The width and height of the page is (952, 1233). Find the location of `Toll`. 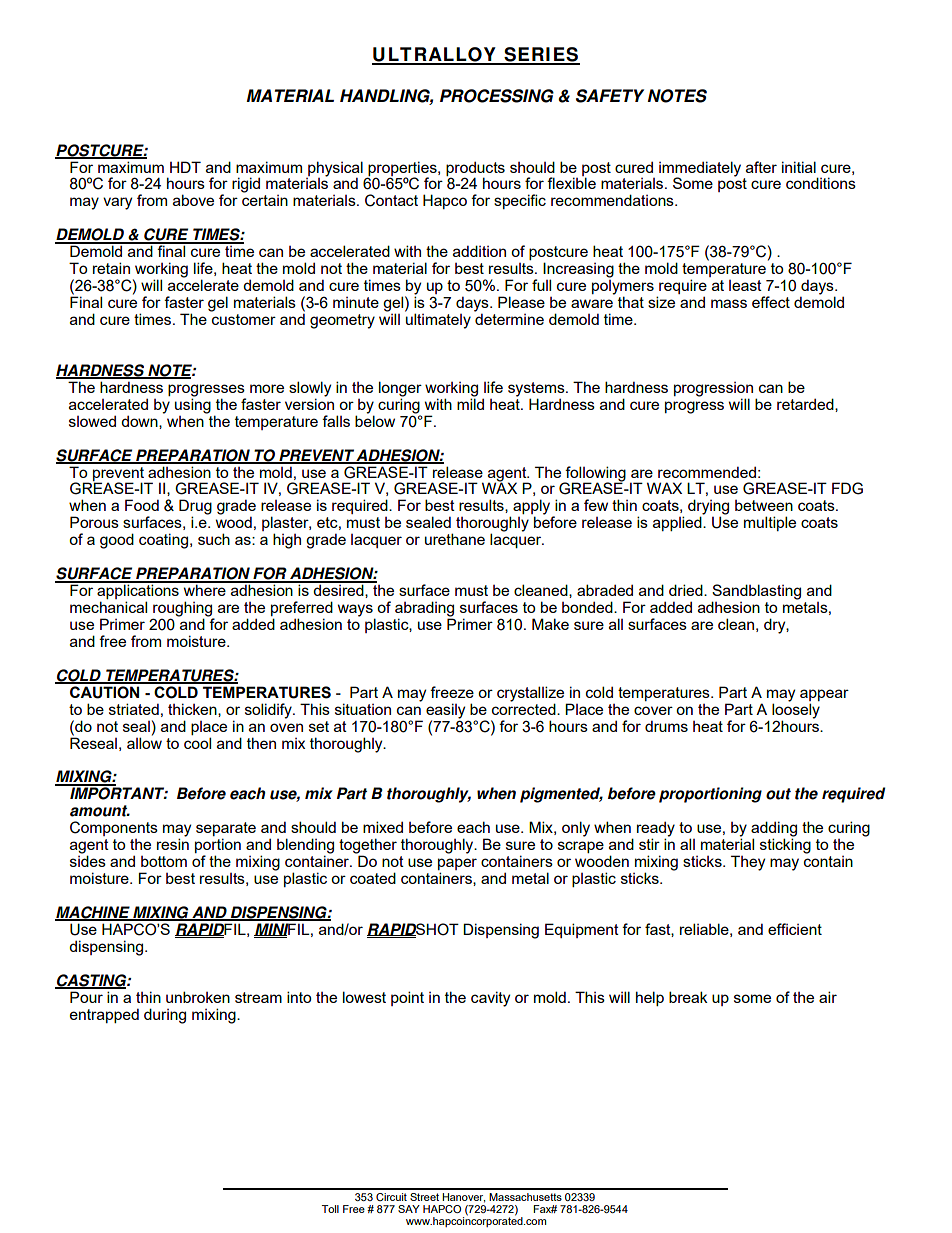

Toll is located at coordinates (330, 1209).
